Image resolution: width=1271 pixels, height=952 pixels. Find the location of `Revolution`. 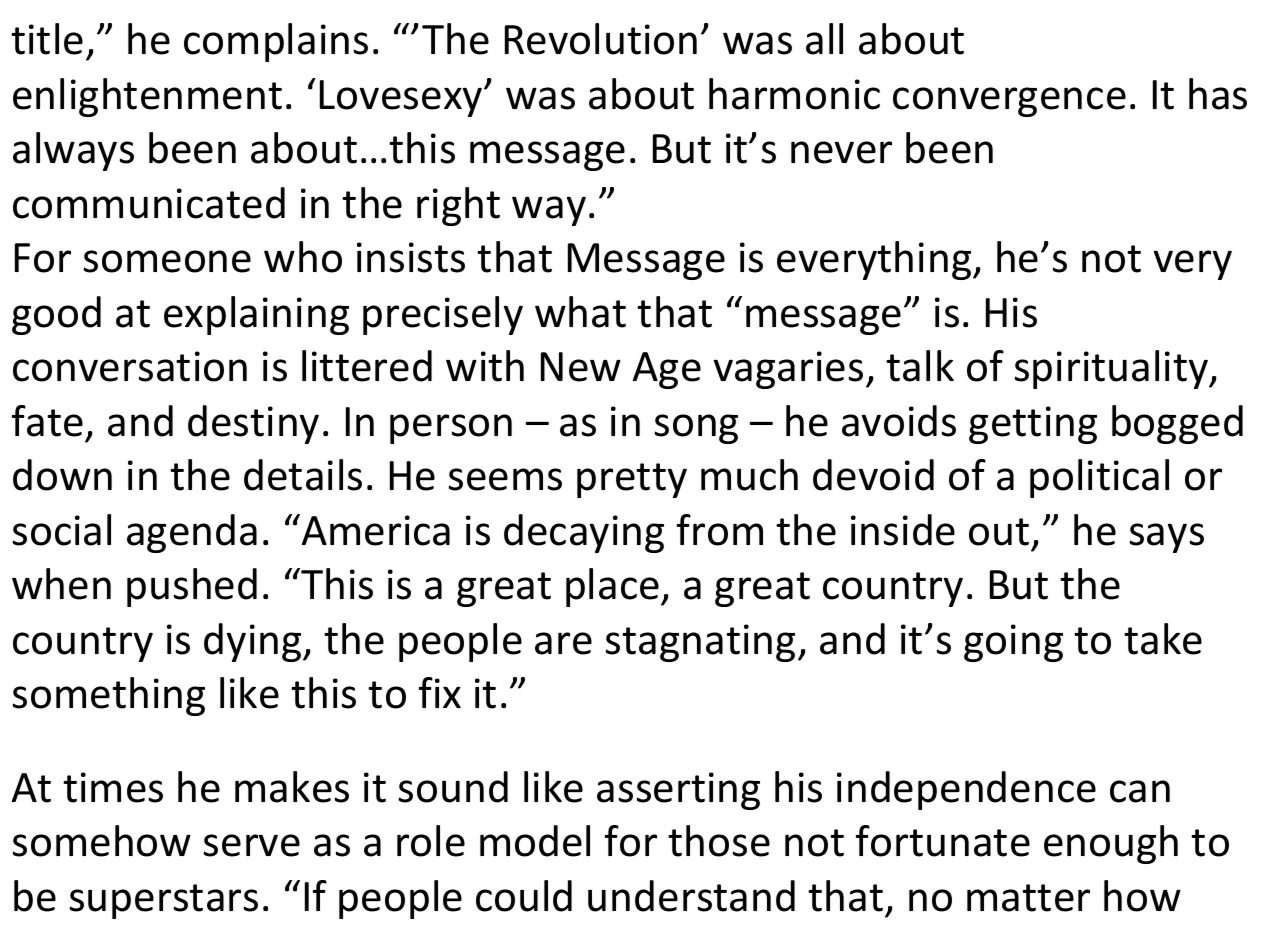

Revolution is located at coordinates (601, 39).
